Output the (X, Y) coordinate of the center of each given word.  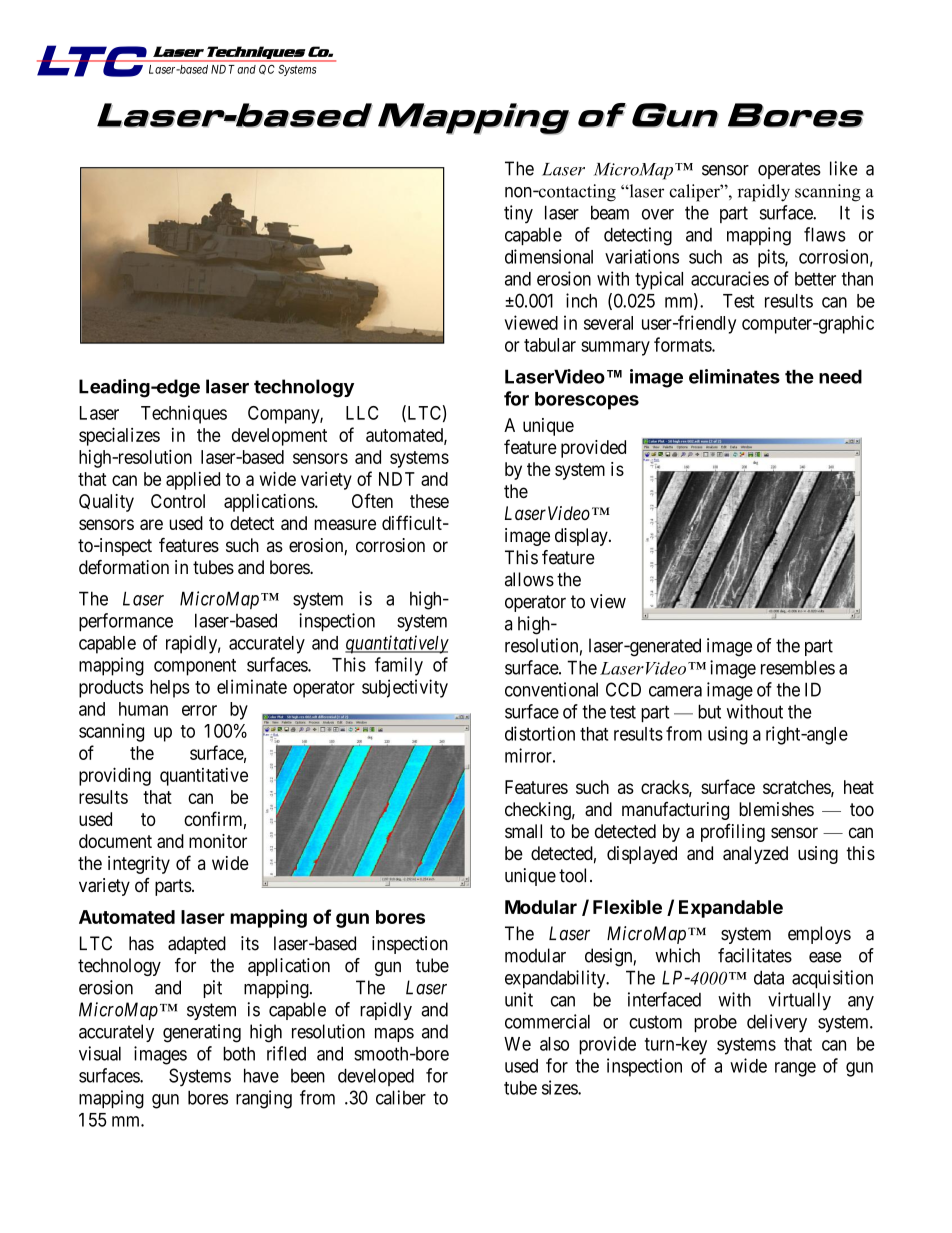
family (399, 666)
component (195, 667)
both (239, 1053)
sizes (560, 1087)
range (795, 1069)
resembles (798, 667)
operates (789, 170)
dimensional (549, 256)
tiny (518, 214)
